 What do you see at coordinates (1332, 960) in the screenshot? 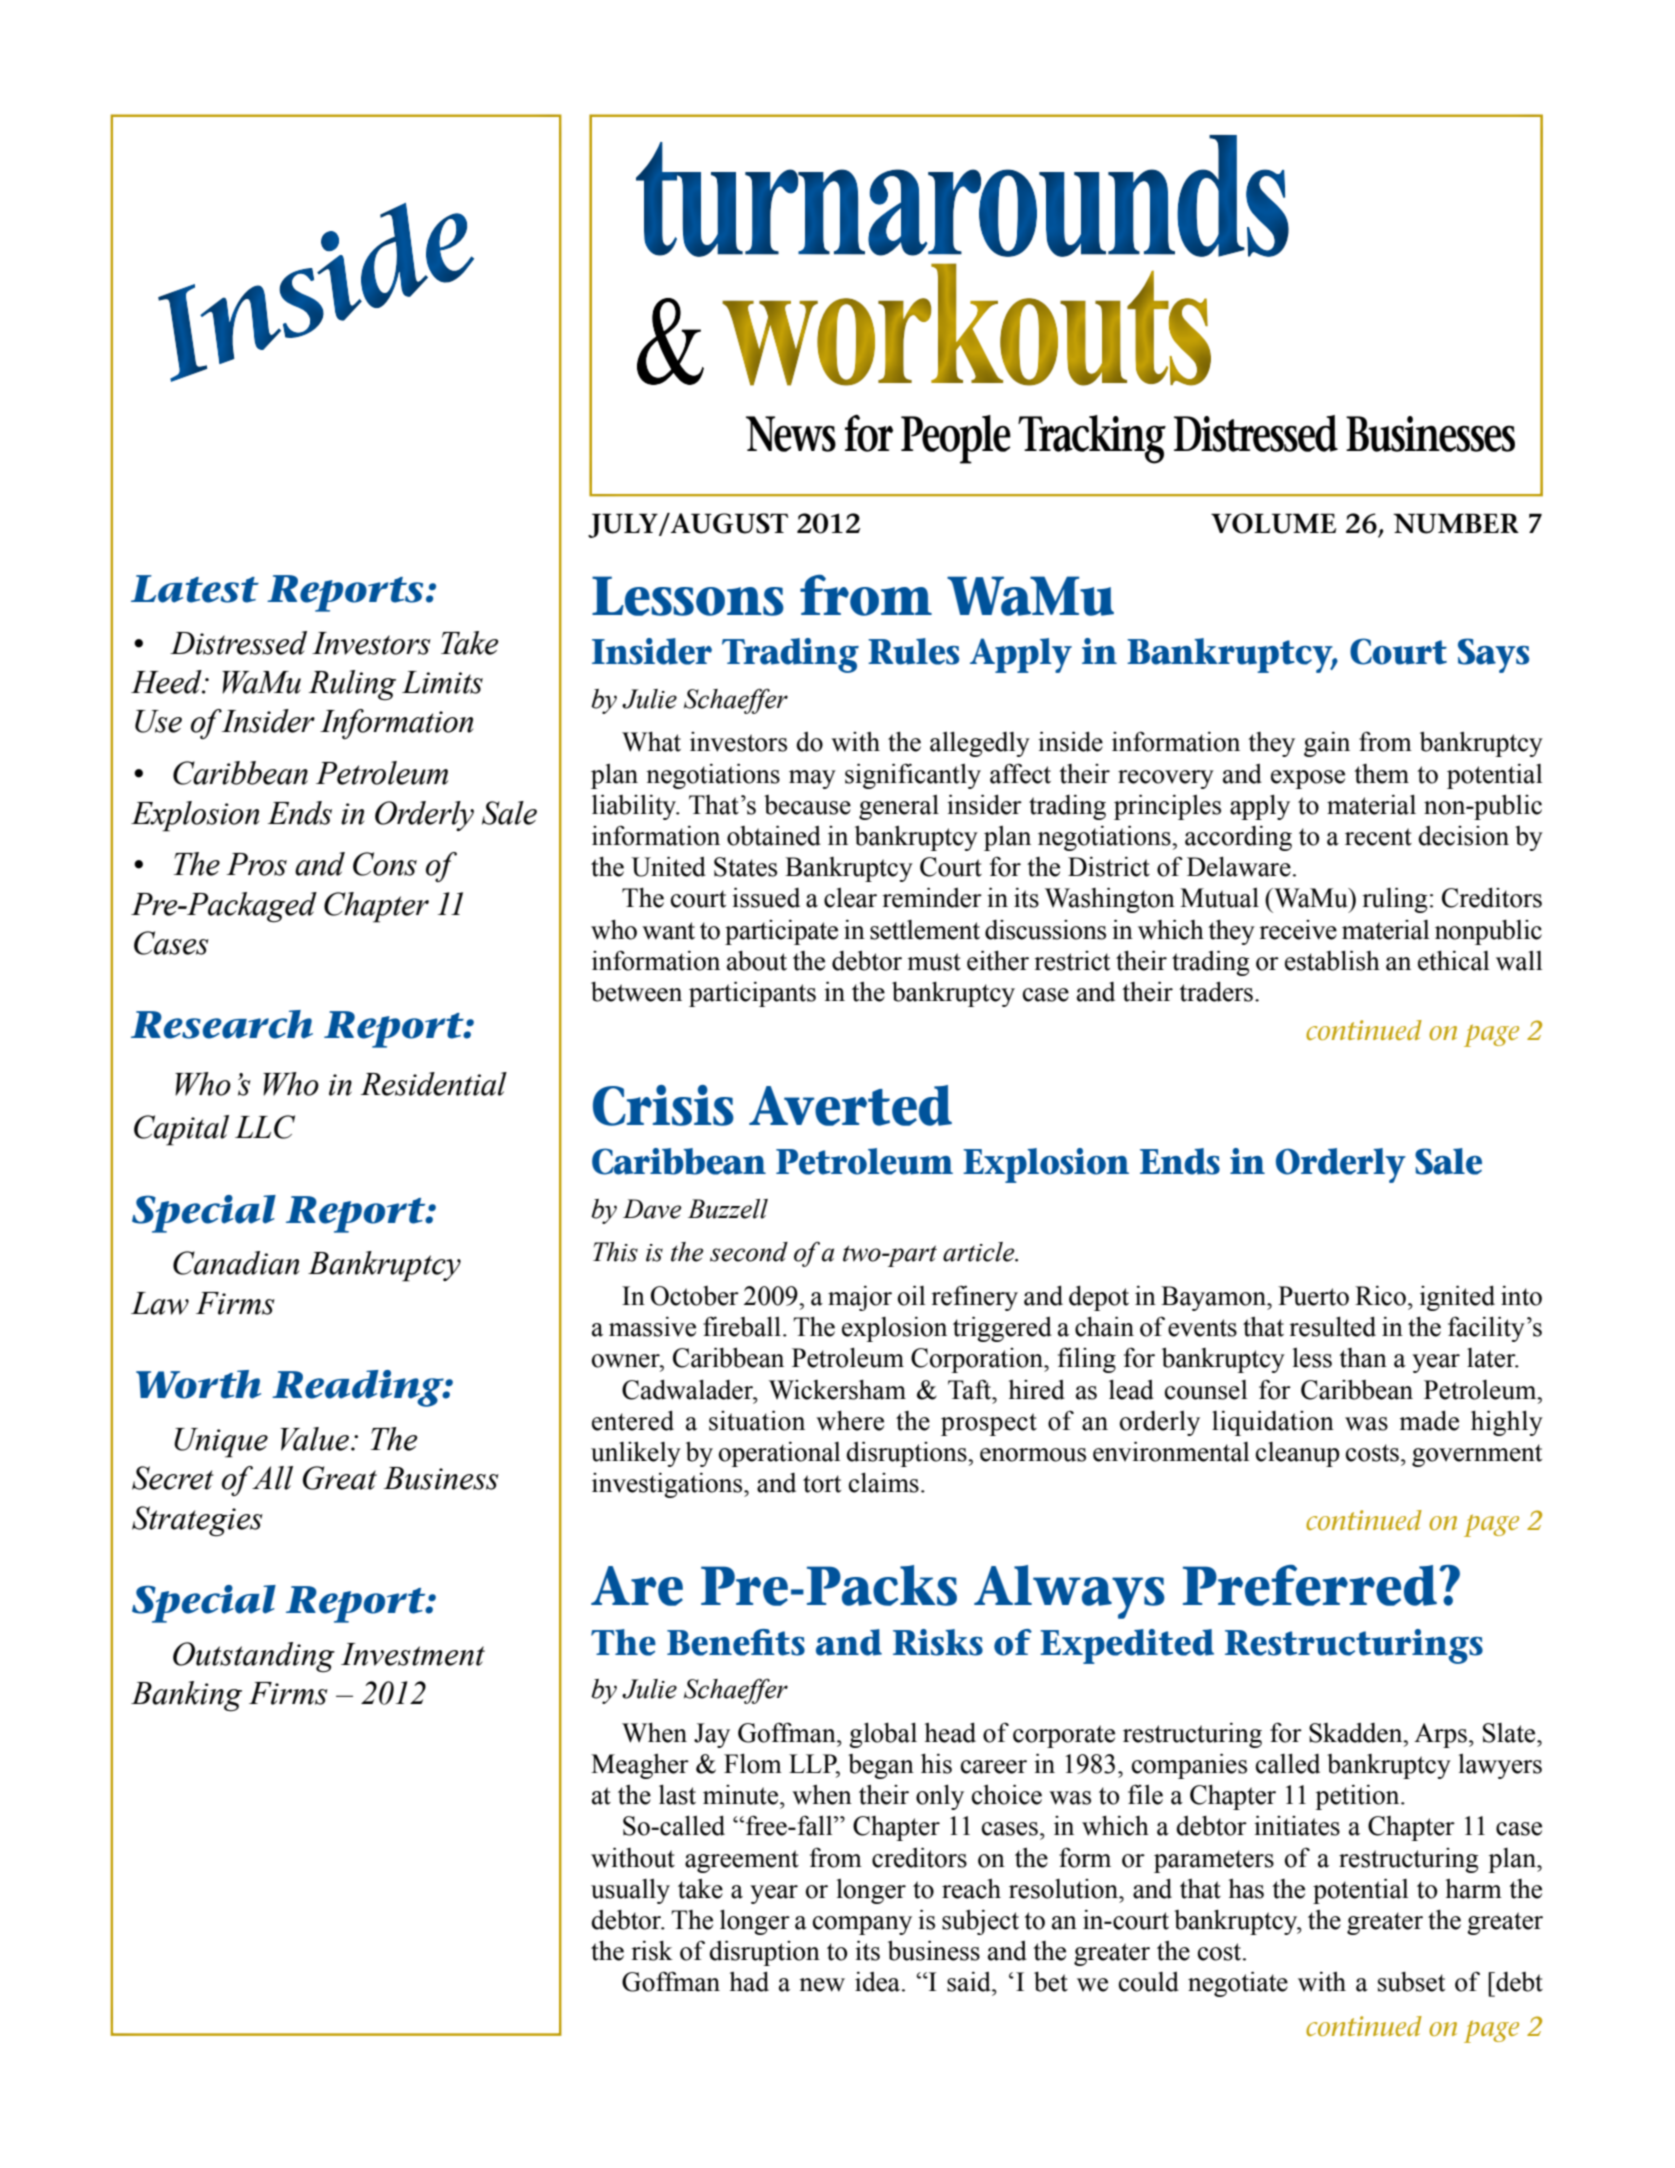
I see `establish` at bounding box center [1332, 960].
